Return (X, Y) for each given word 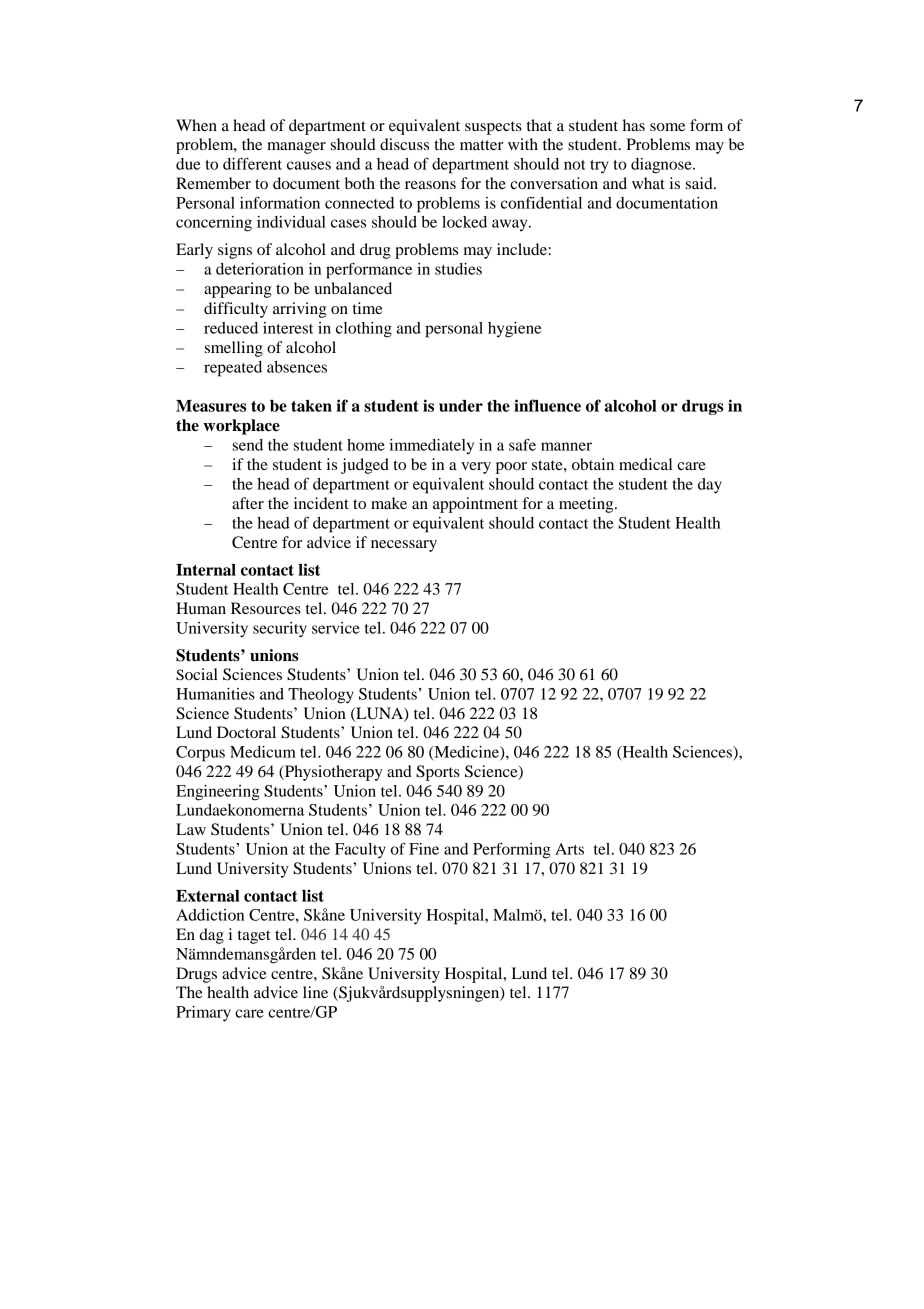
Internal (206, 570)
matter (481, 145)
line (315, 992)
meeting (587, 505)
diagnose (662, 166)
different (252, 163)
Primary (203, 1014)
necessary (404, 546)
